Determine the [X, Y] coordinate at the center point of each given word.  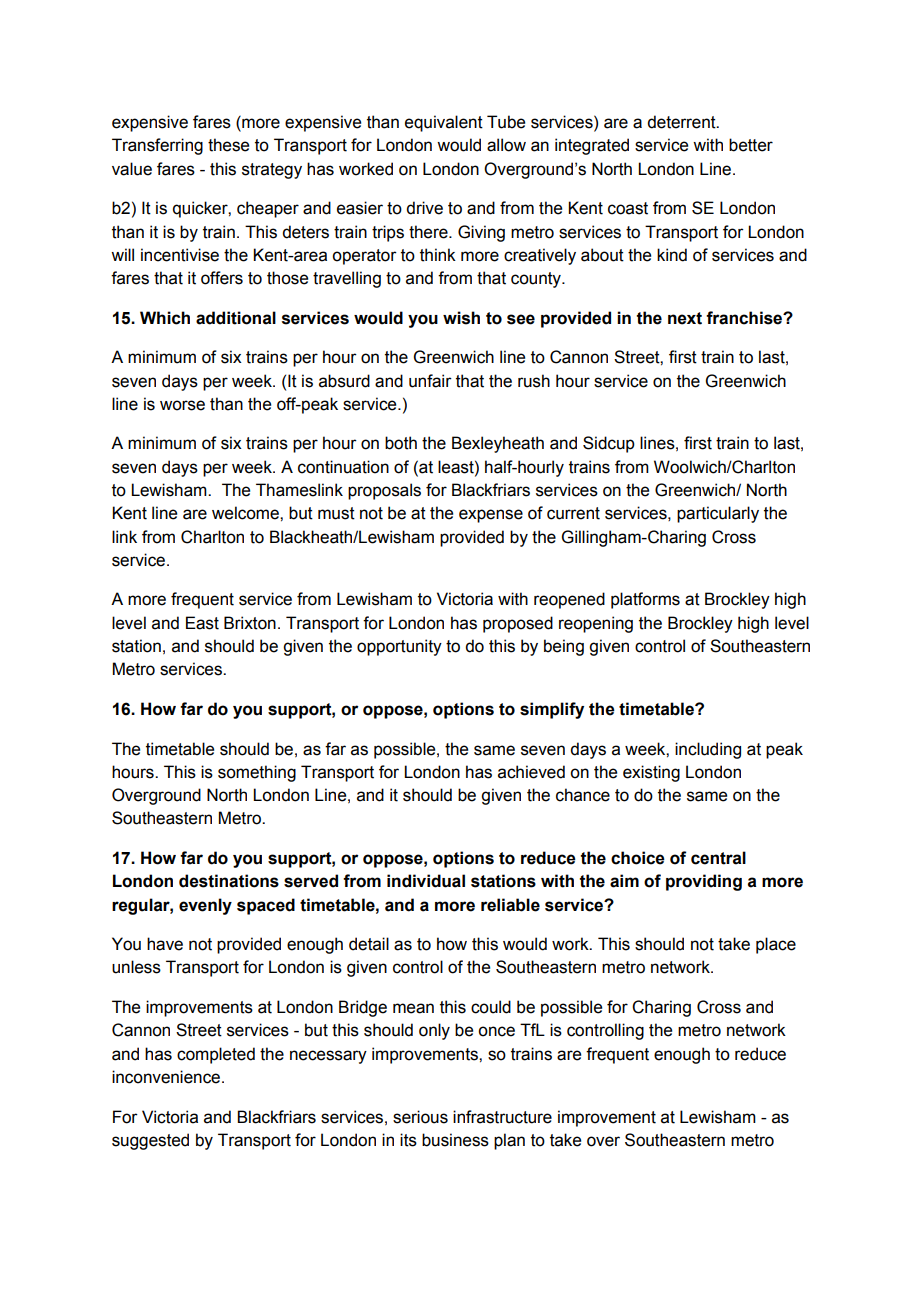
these [228, 145]
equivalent [444, 123]
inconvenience [167, 1077]
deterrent [682, 122]
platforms [645, 600]
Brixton [250, 623]
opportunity [399, 647]
